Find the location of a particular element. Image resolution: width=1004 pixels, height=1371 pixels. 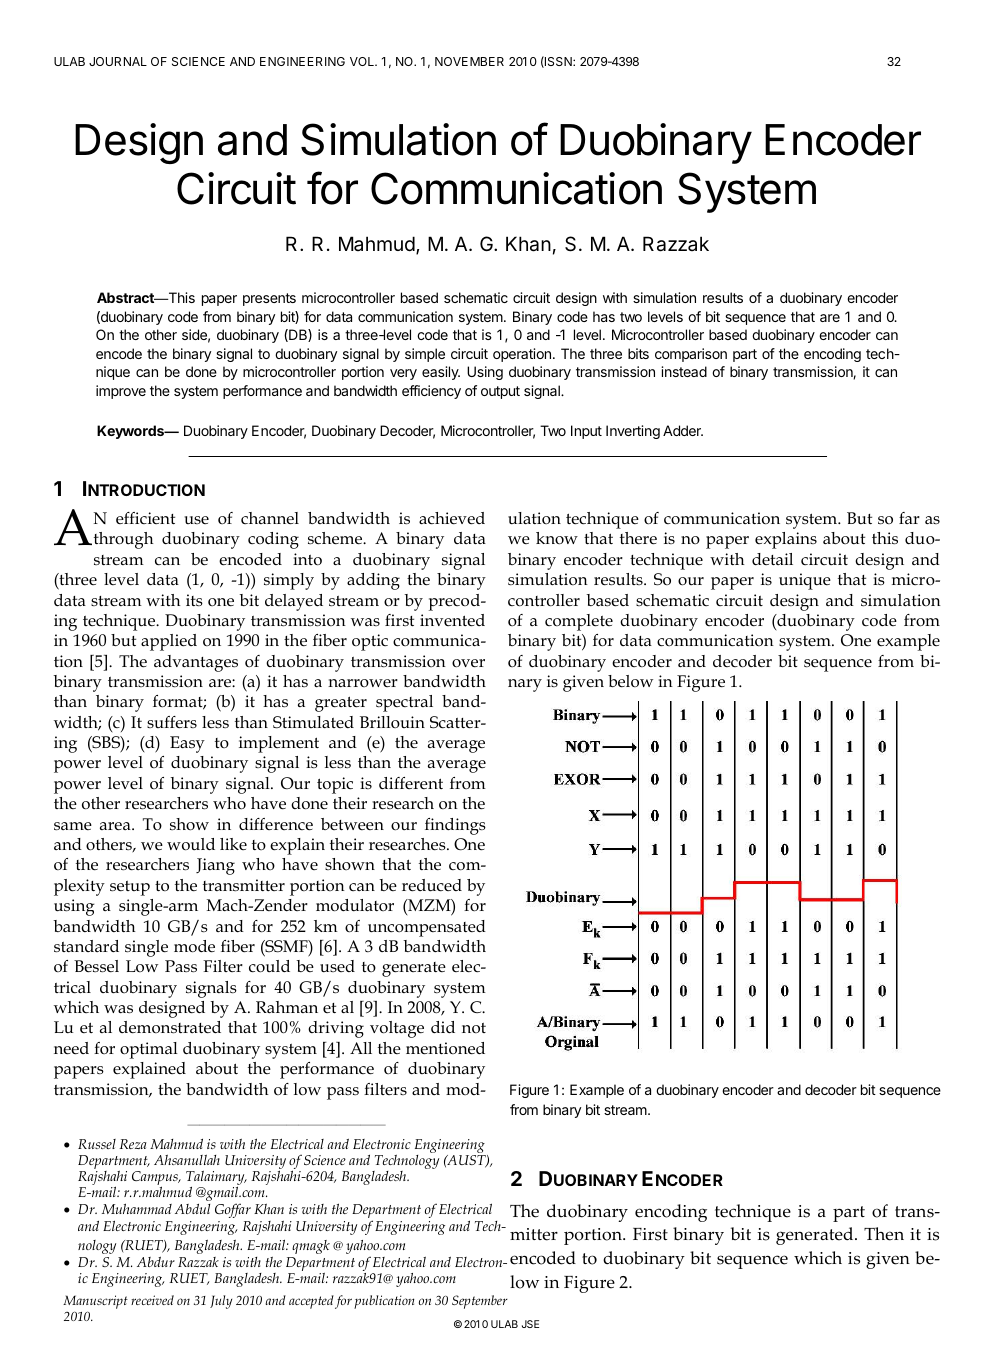

comparison is located at coordinates (691, 355).
